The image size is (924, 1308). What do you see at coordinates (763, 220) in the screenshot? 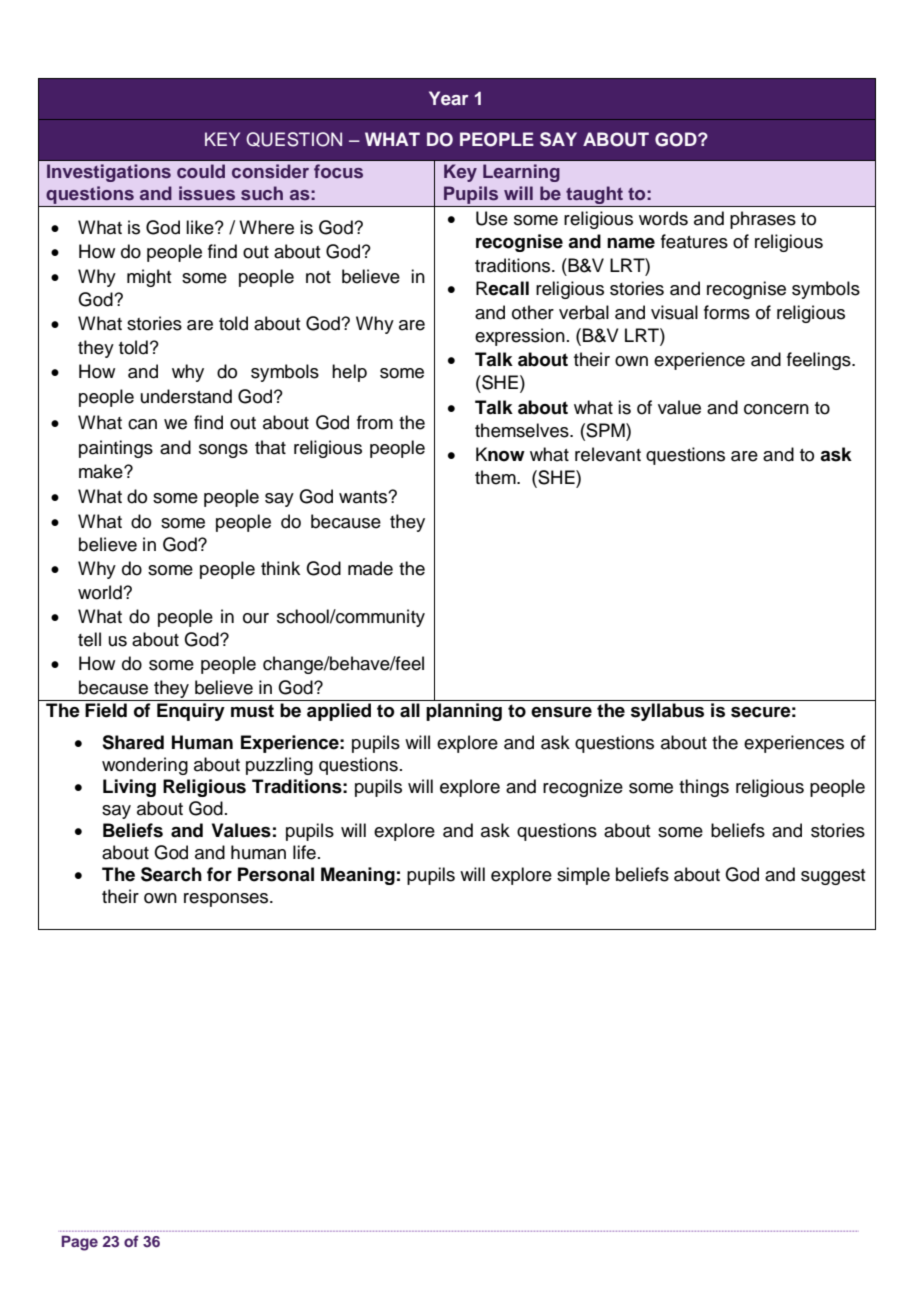
I see `phrases` at bounding box center [763, 220].
